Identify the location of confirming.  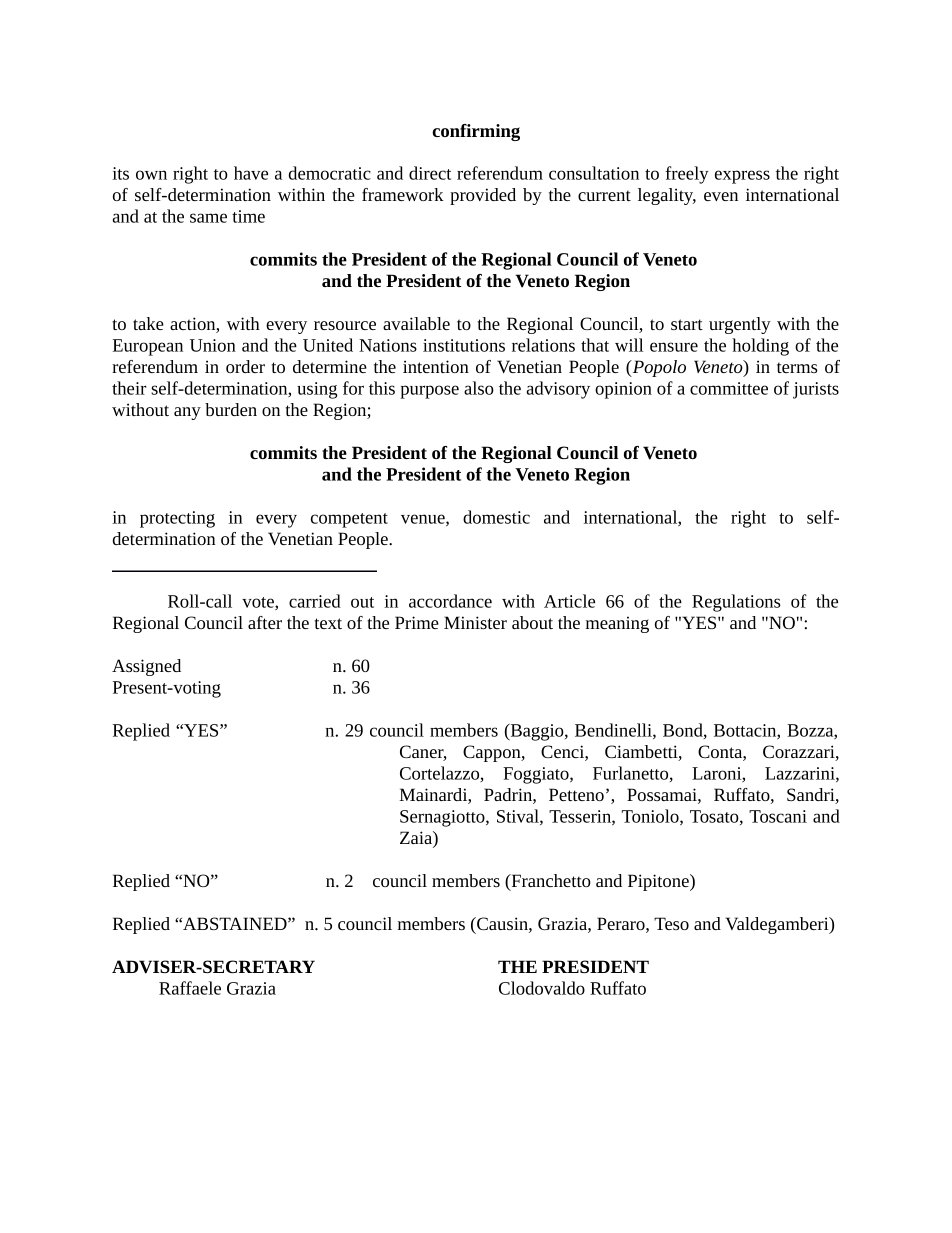
(476, 132).
